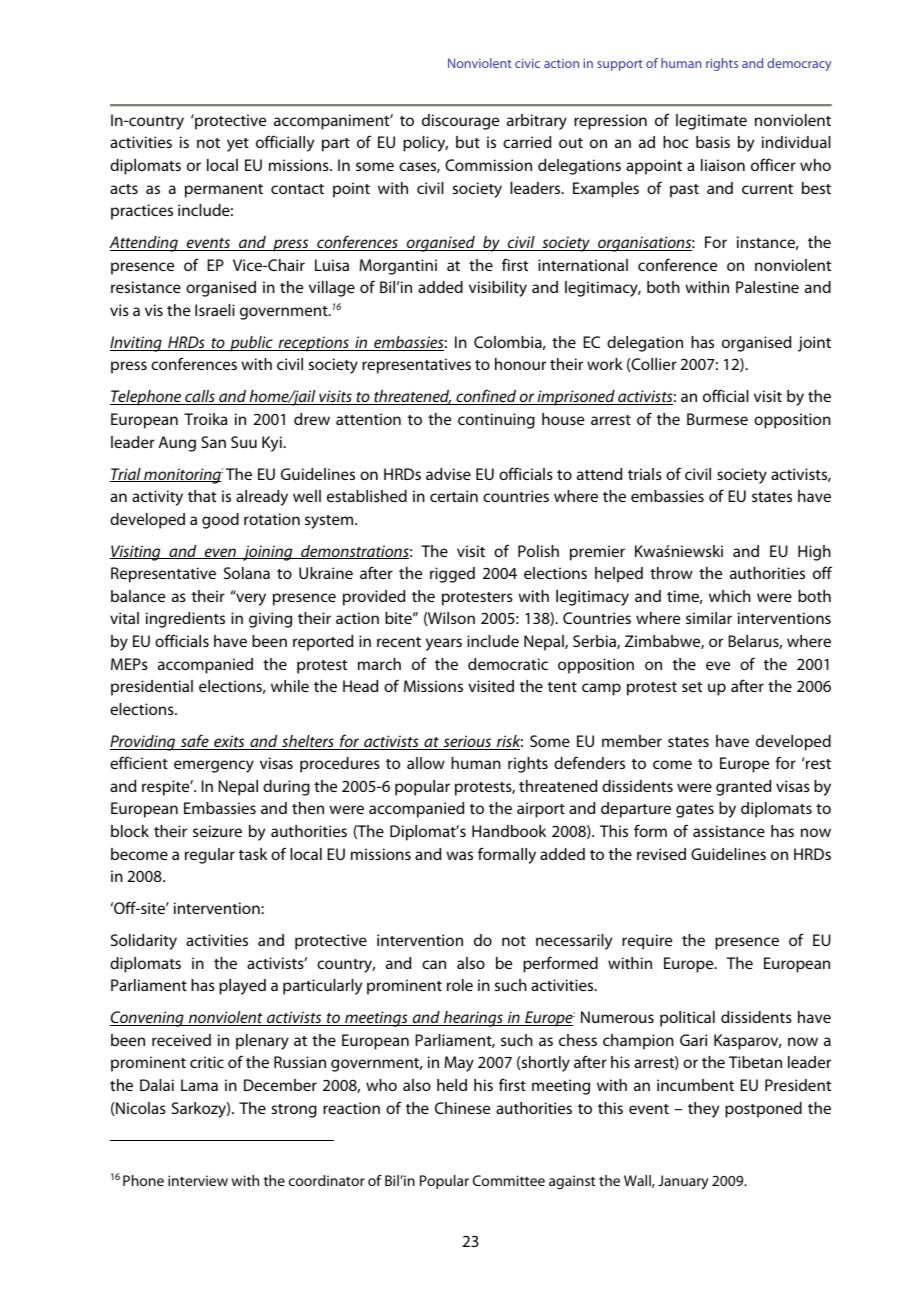 The width and height of the page is (924, 1308). What do you see at coordinates (444, 644) in the page?
I see `years` at bounding box center [444, 644].
